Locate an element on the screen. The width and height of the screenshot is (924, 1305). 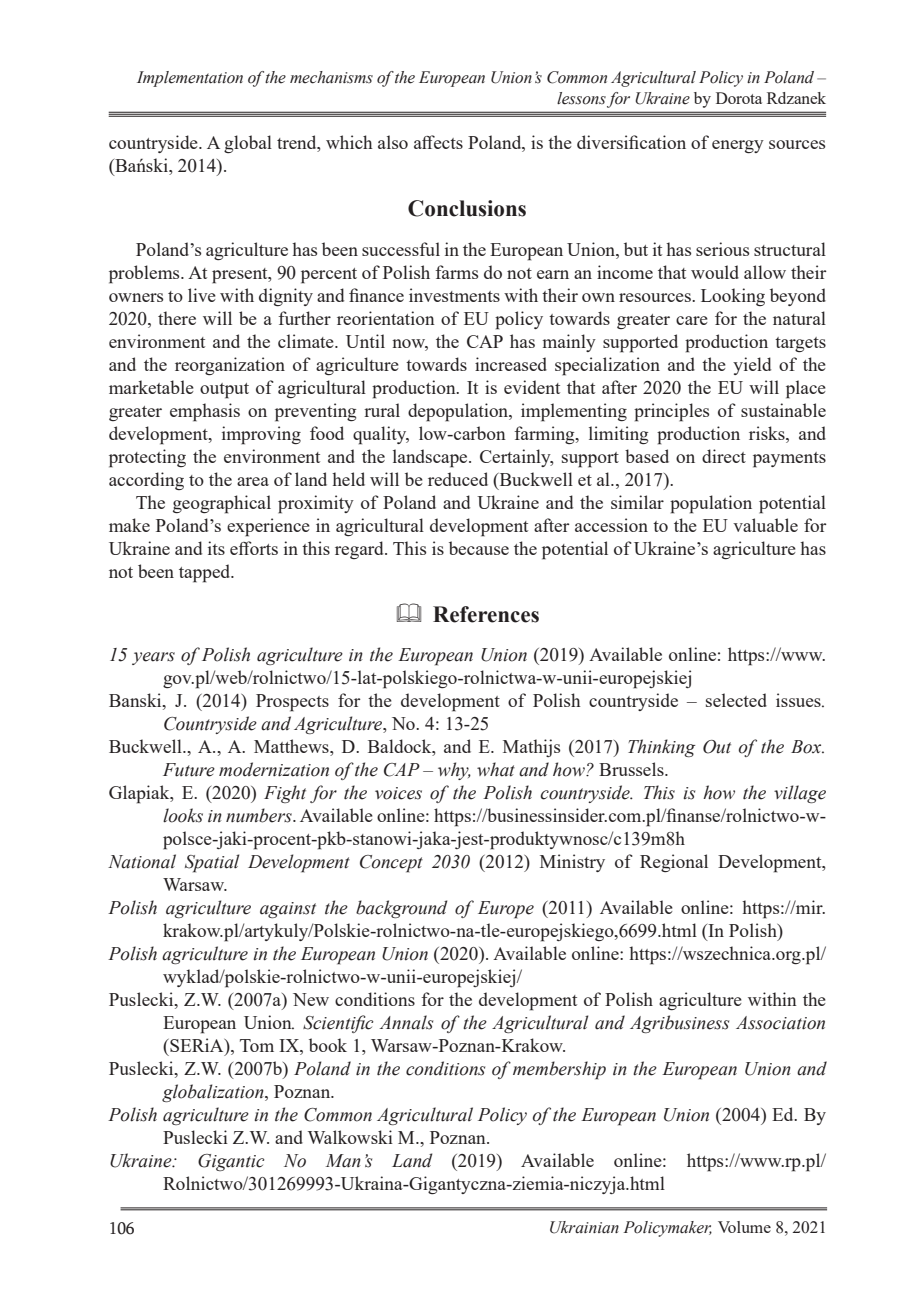
energy is located at coordinates (738, 146).
